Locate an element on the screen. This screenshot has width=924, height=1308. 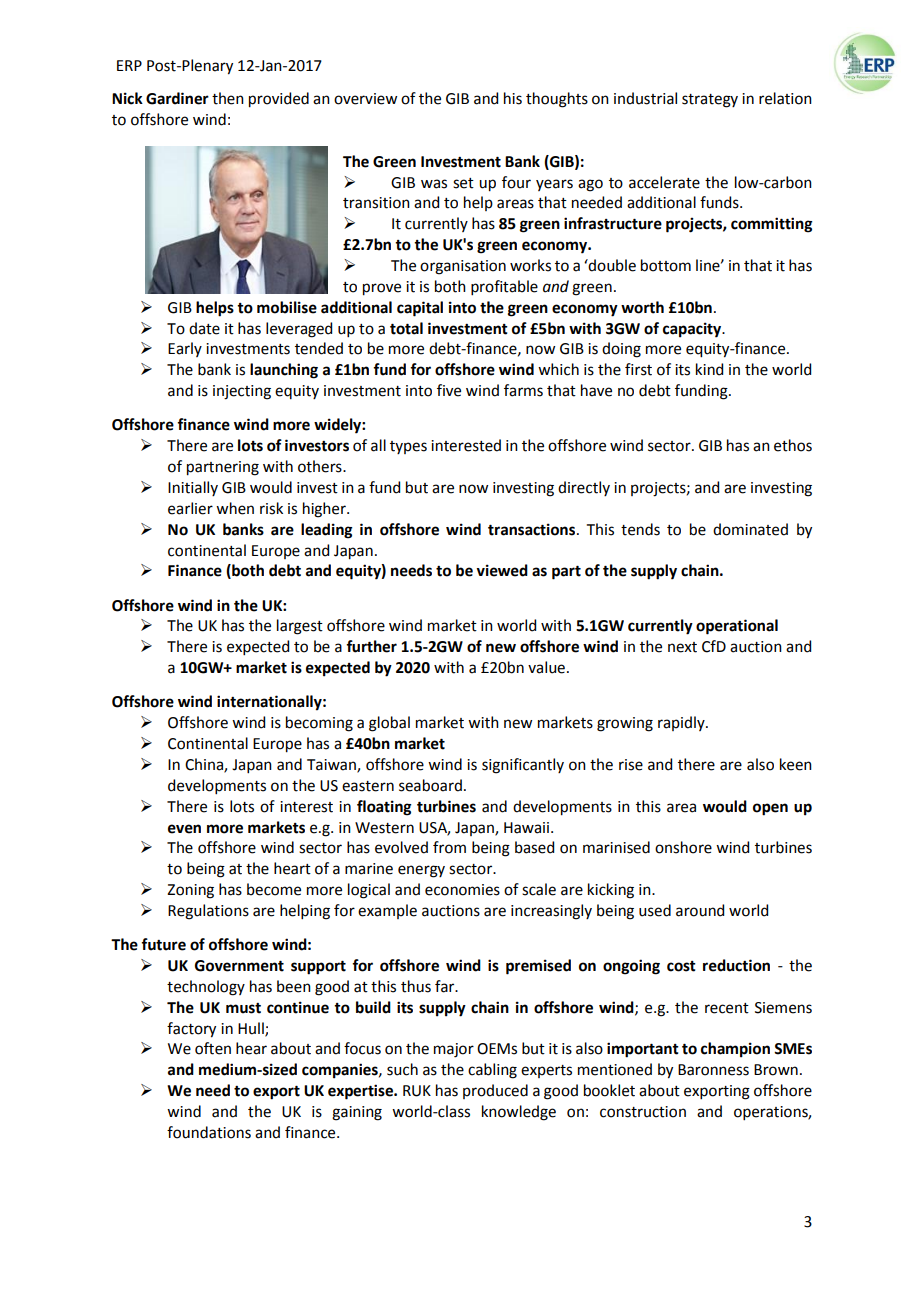
foundations is located at coordinates (209, 1132).
